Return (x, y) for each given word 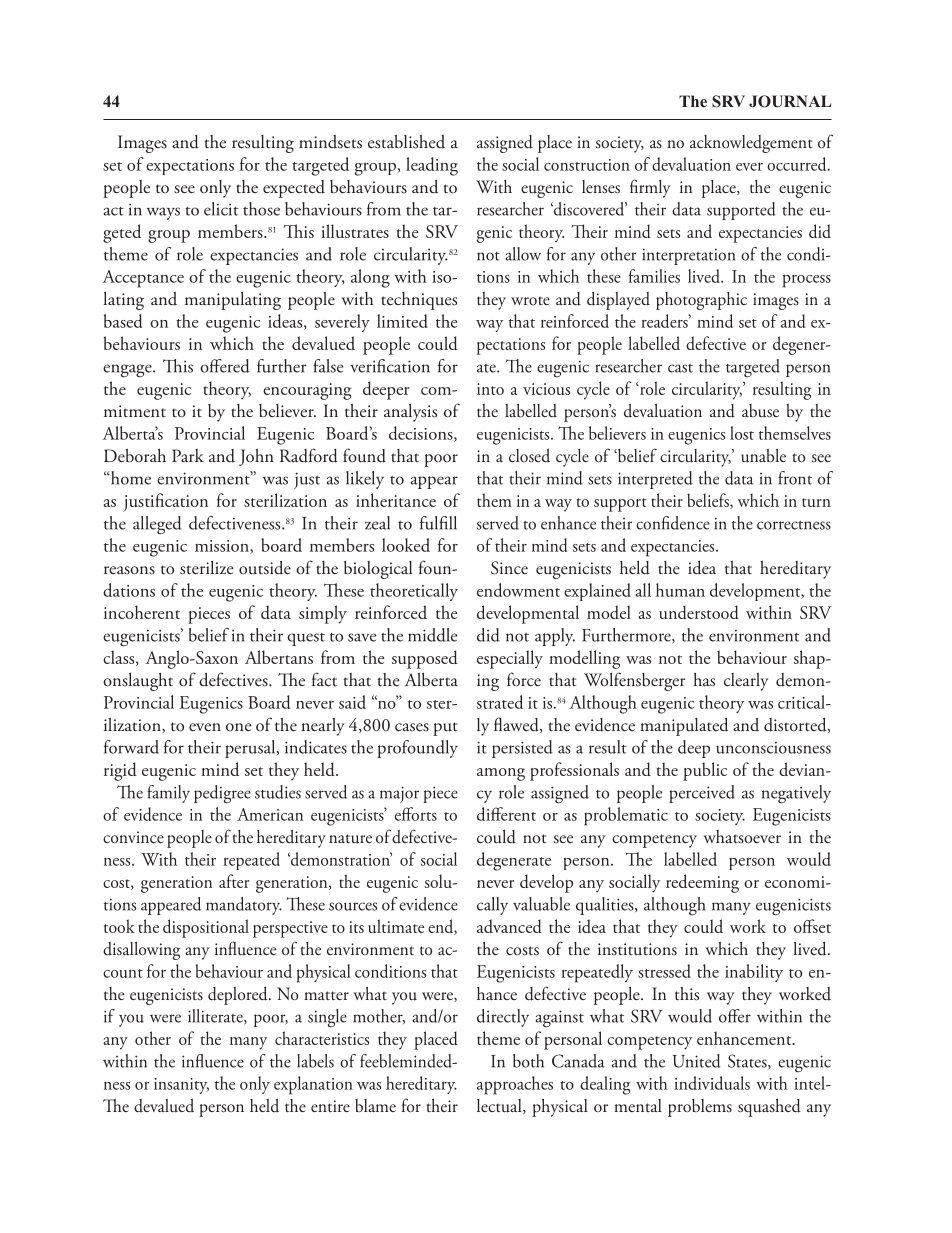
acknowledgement (751, 144)
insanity (181, 1086)
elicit (221, 209)
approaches (515, 1085)
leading (432, 166)
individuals (712, 1083)
